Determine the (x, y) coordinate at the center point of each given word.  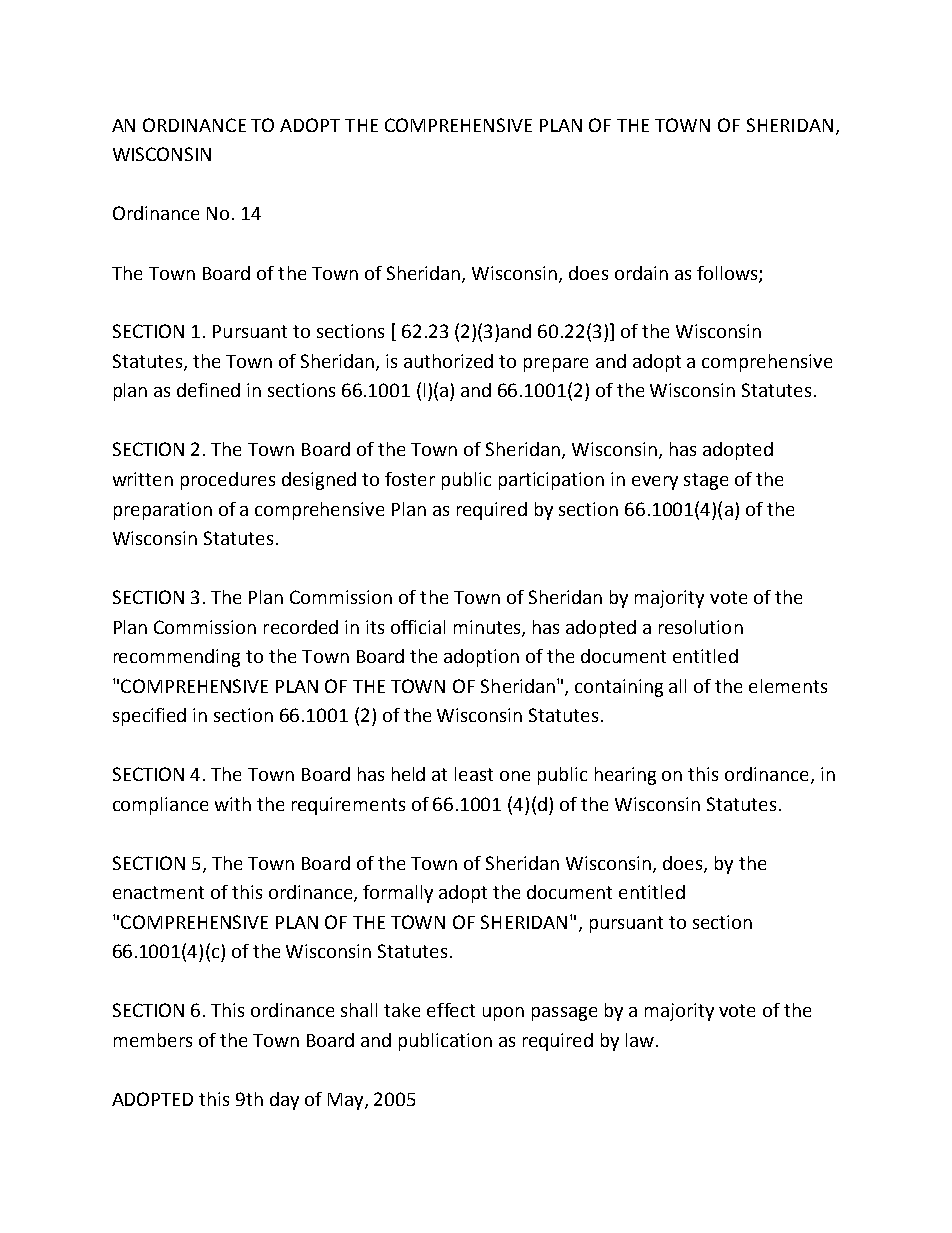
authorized (448, 361)
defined (208, 390)
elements (788, 686)
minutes (488, 628)
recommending (177, 658)
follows (728, 274)
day (284, 1101)
